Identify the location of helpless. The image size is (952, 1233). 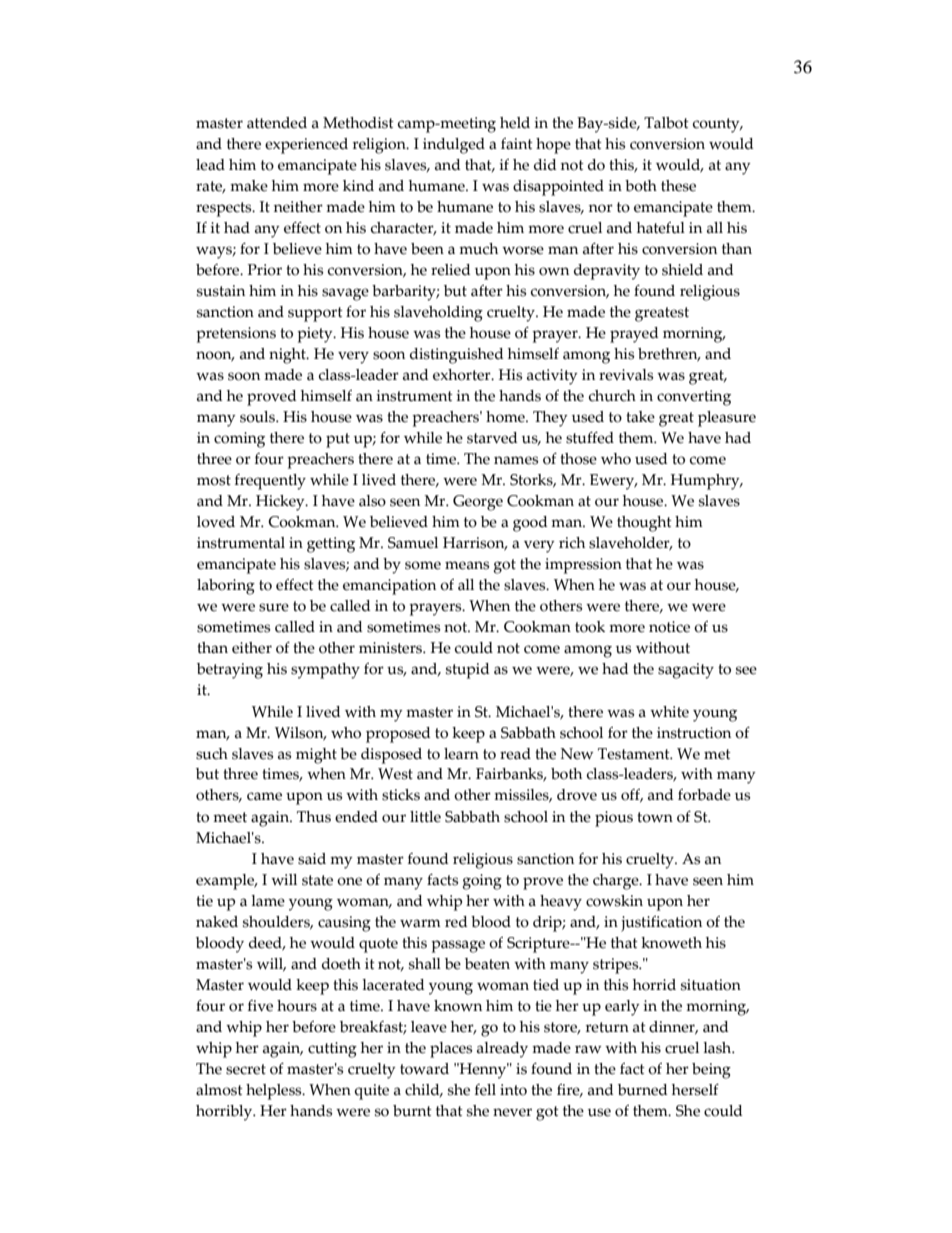
(275, 1092).
